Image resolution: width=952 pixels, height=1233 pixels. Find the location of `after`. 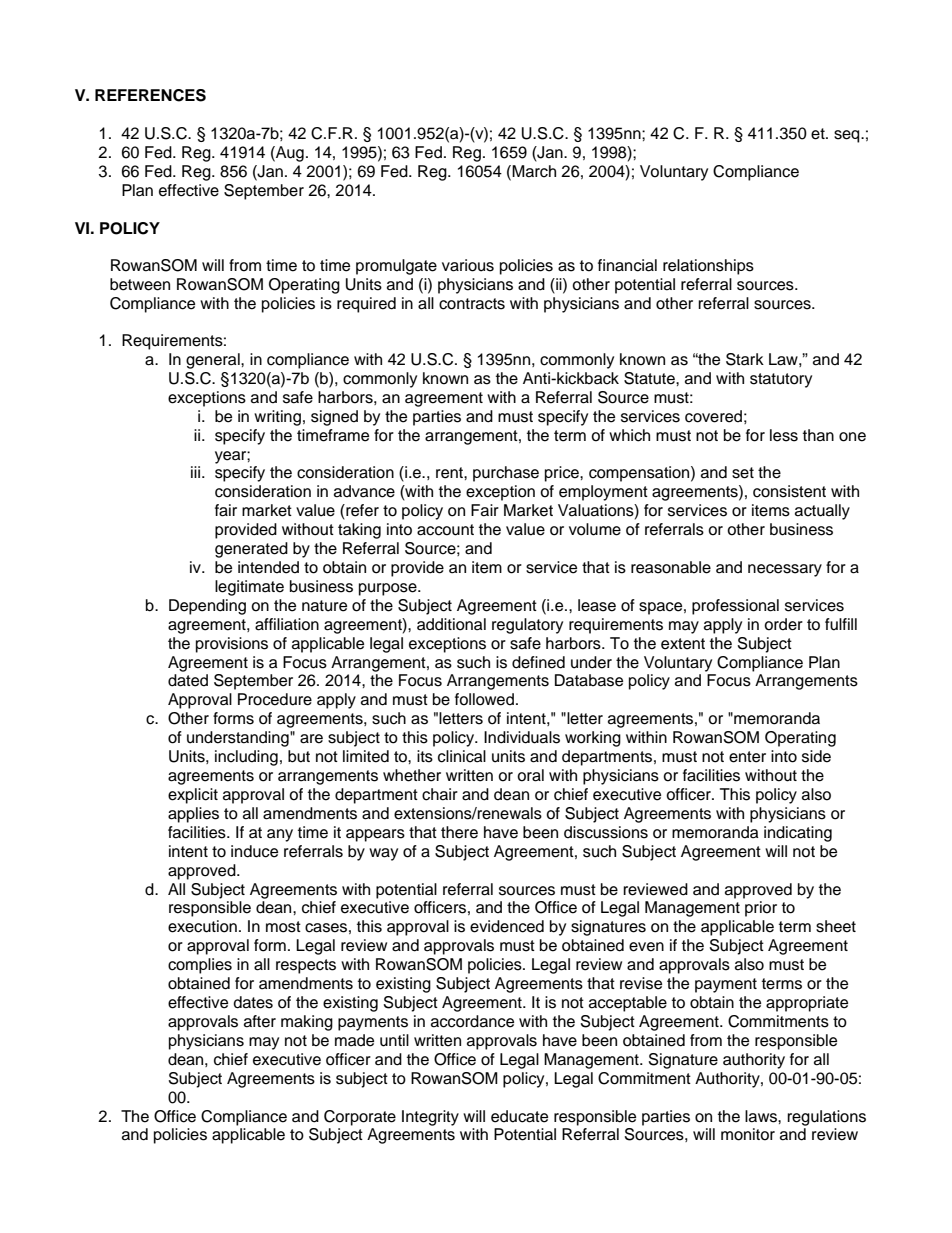

after is located at coordinates (260, 1021).
